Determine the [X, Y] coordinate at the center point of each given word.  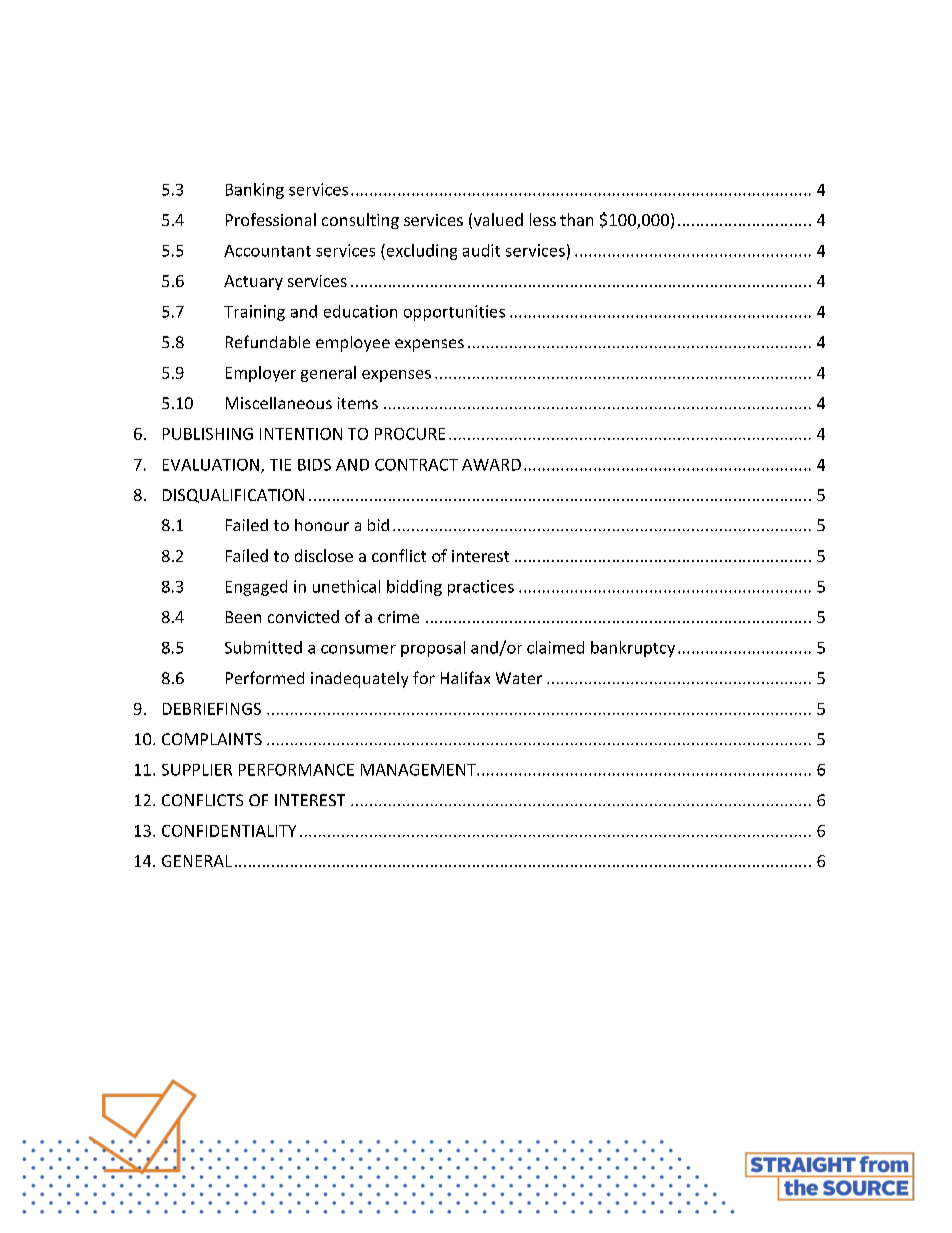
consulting [360, 221]
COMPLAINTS [212, 739]
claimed [555, 647]
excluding [420, 252]
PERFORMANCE [296, 770]
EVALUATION [211, 465]
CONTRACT [416, 465]
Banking [255, 191]
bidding [414, 588]
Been [243, 617]
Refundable [268, 341]
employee [353, 344]
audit [481, 250]
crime [398, 617]
